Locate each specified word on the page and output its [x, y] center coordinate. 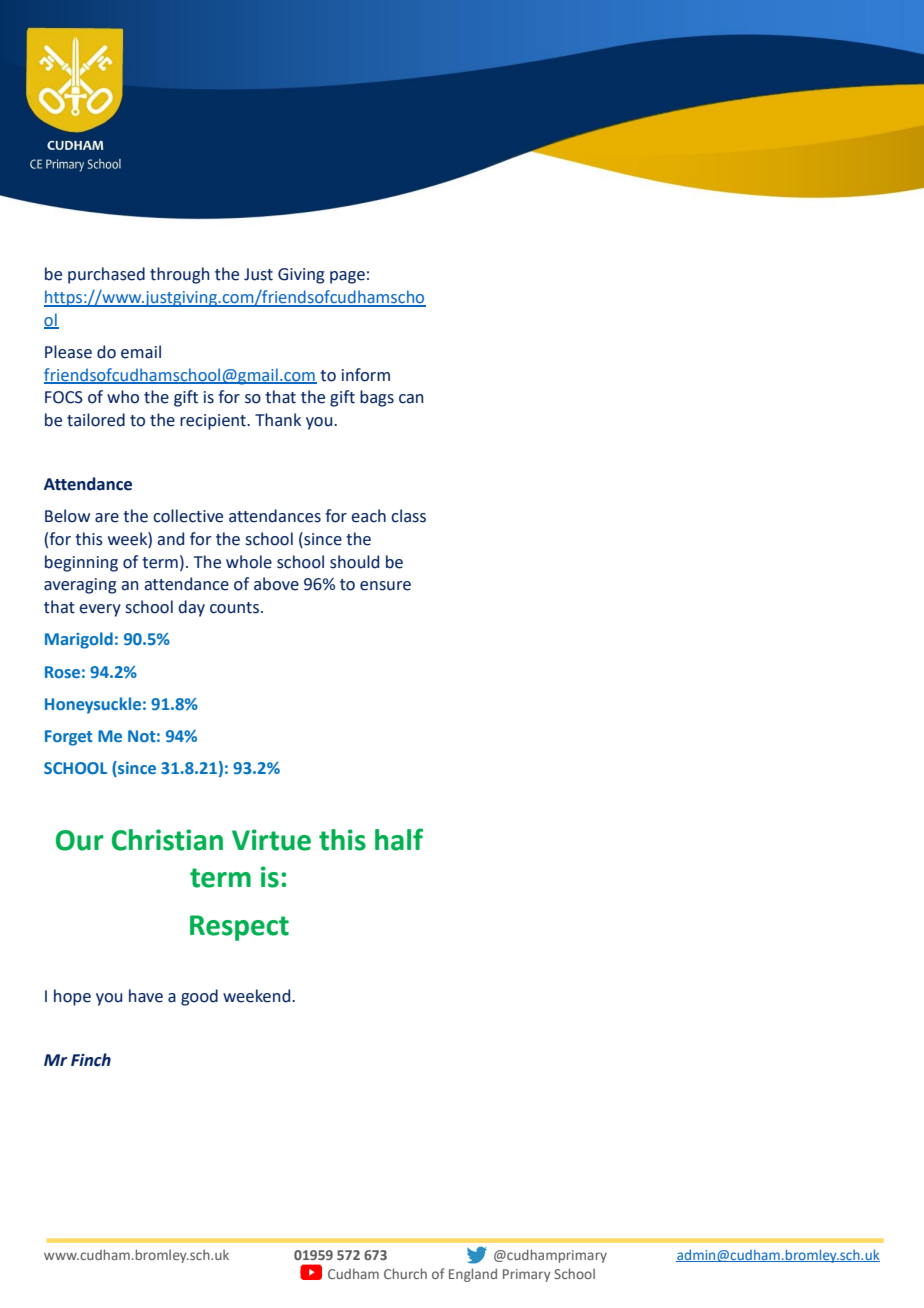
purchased [106, 275]
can [411, 399]
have [146, 996]
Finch [91, 1060]
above [276, 584]
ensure [385, 586]
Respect [239, 928]
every [100, 610]
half [399, 839]
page [347, 277]
